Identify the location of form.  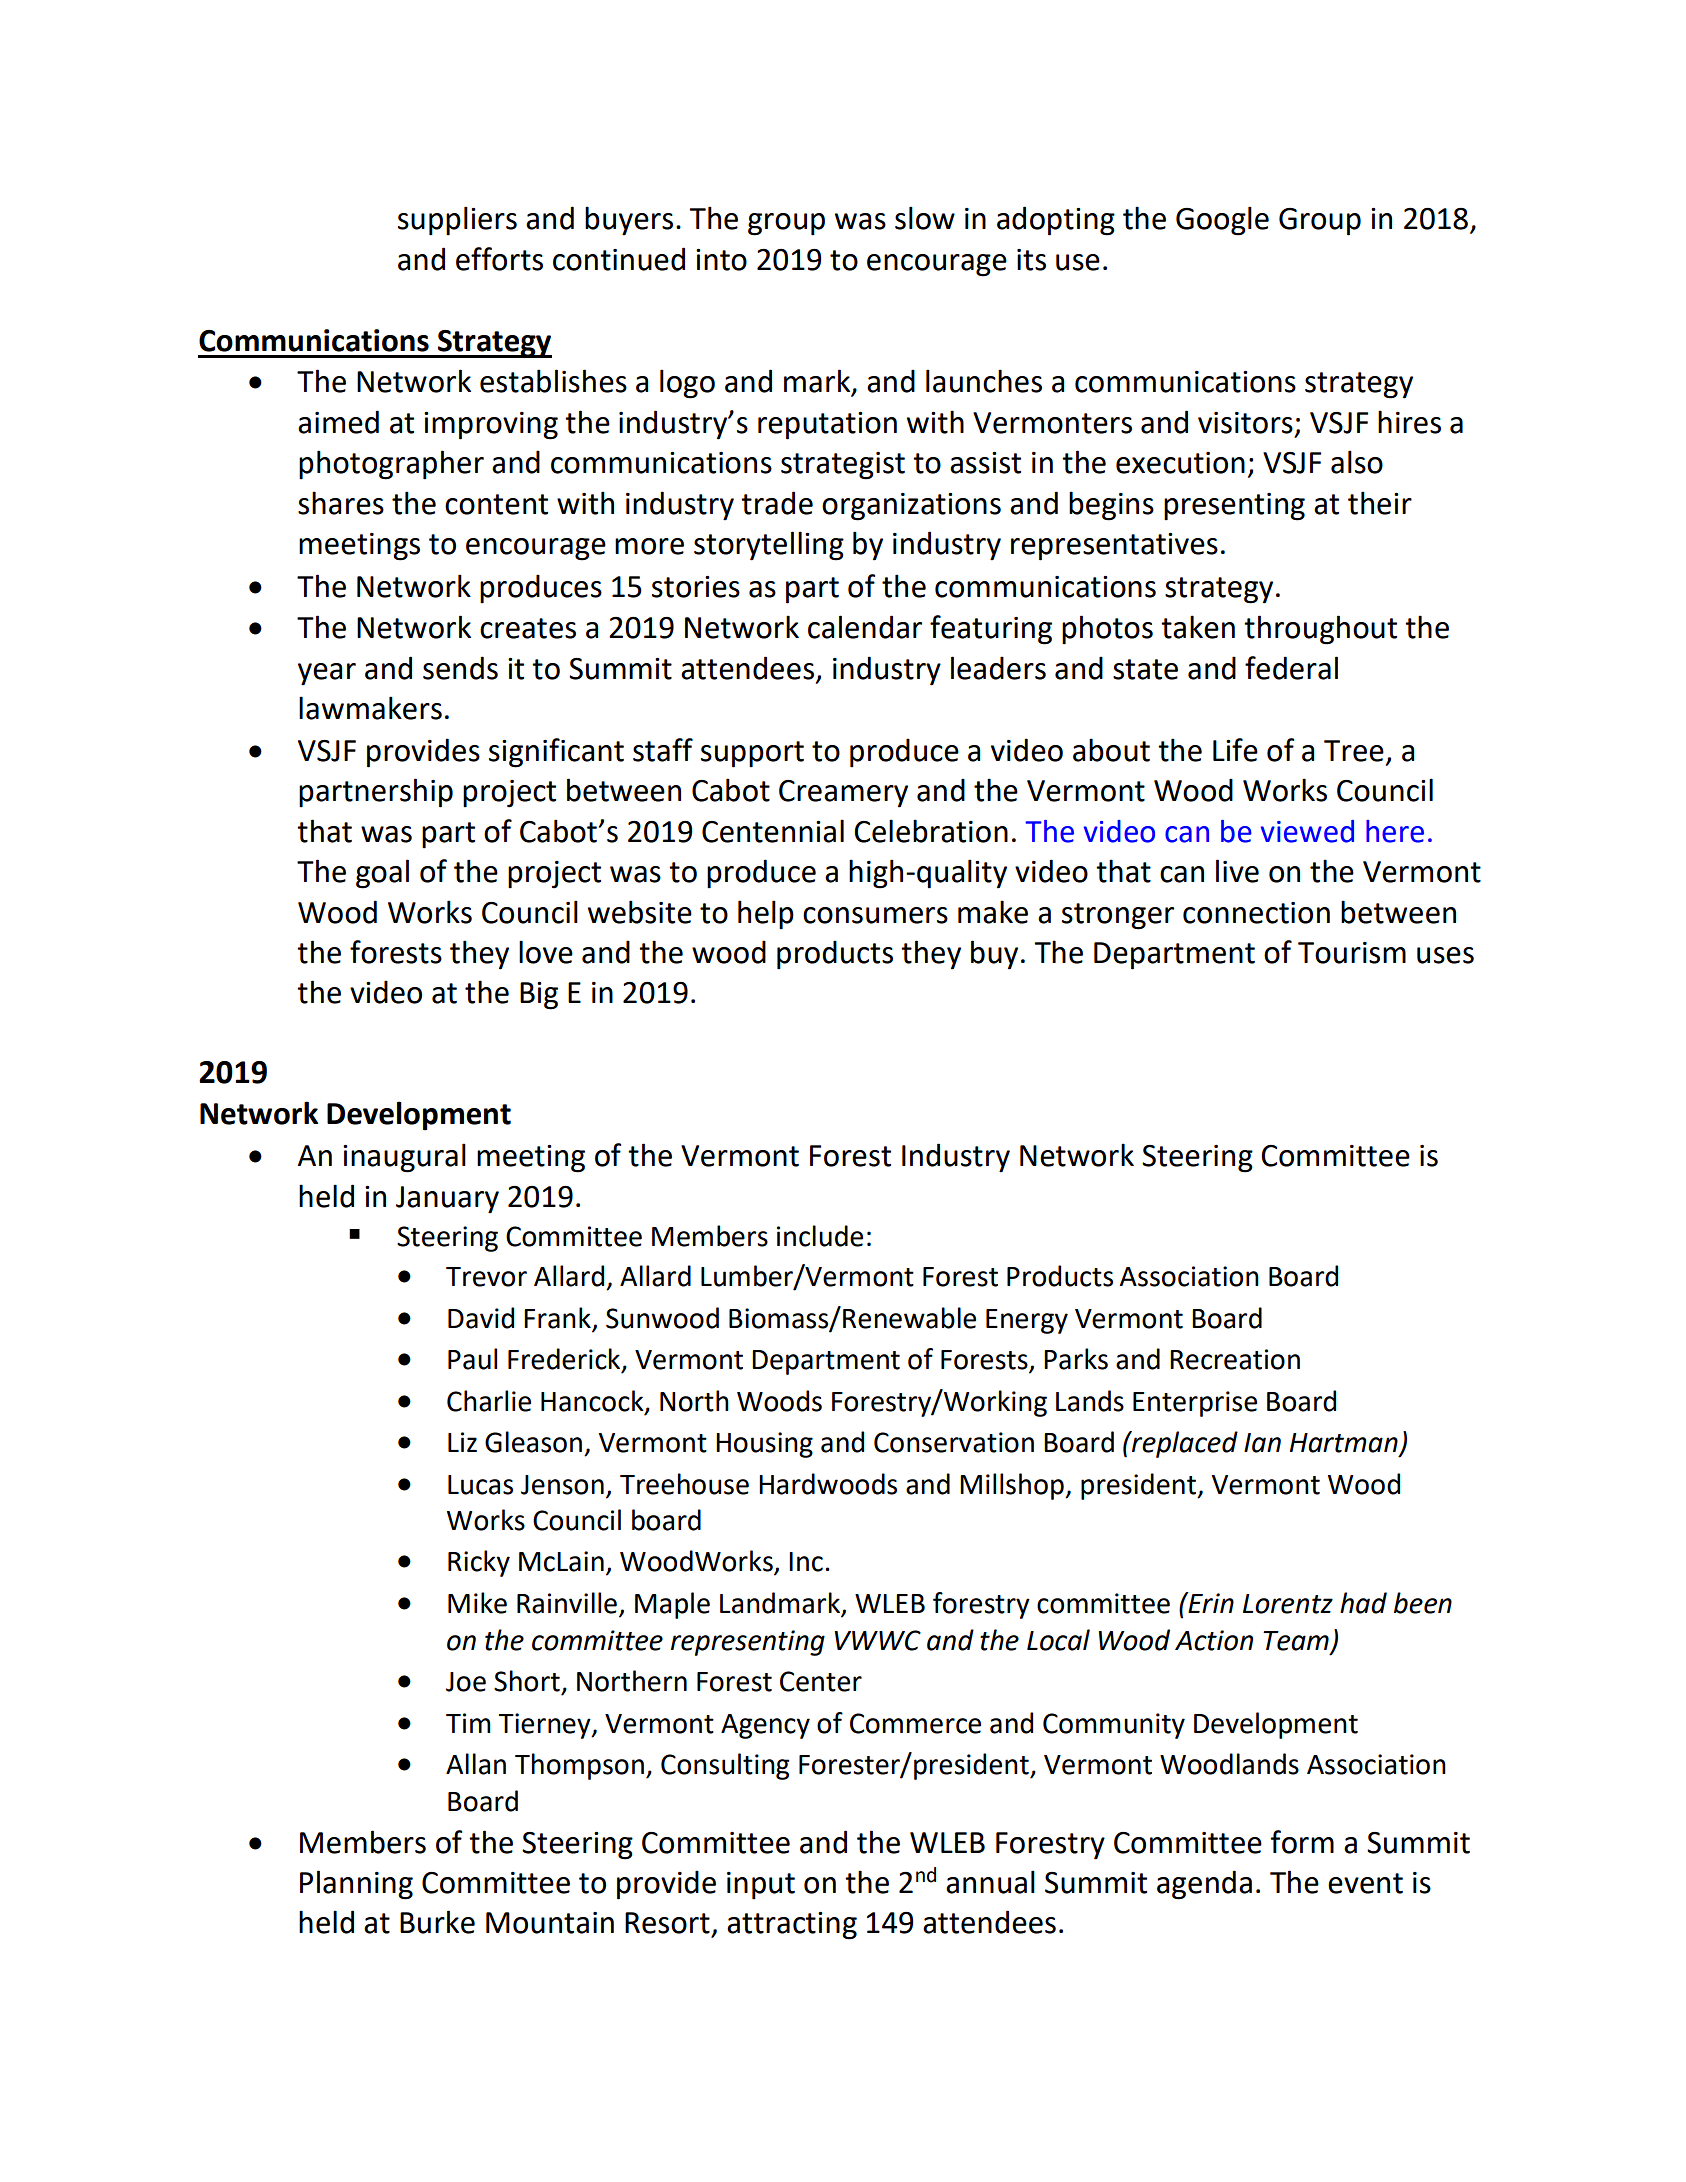
(1302, 1842).
